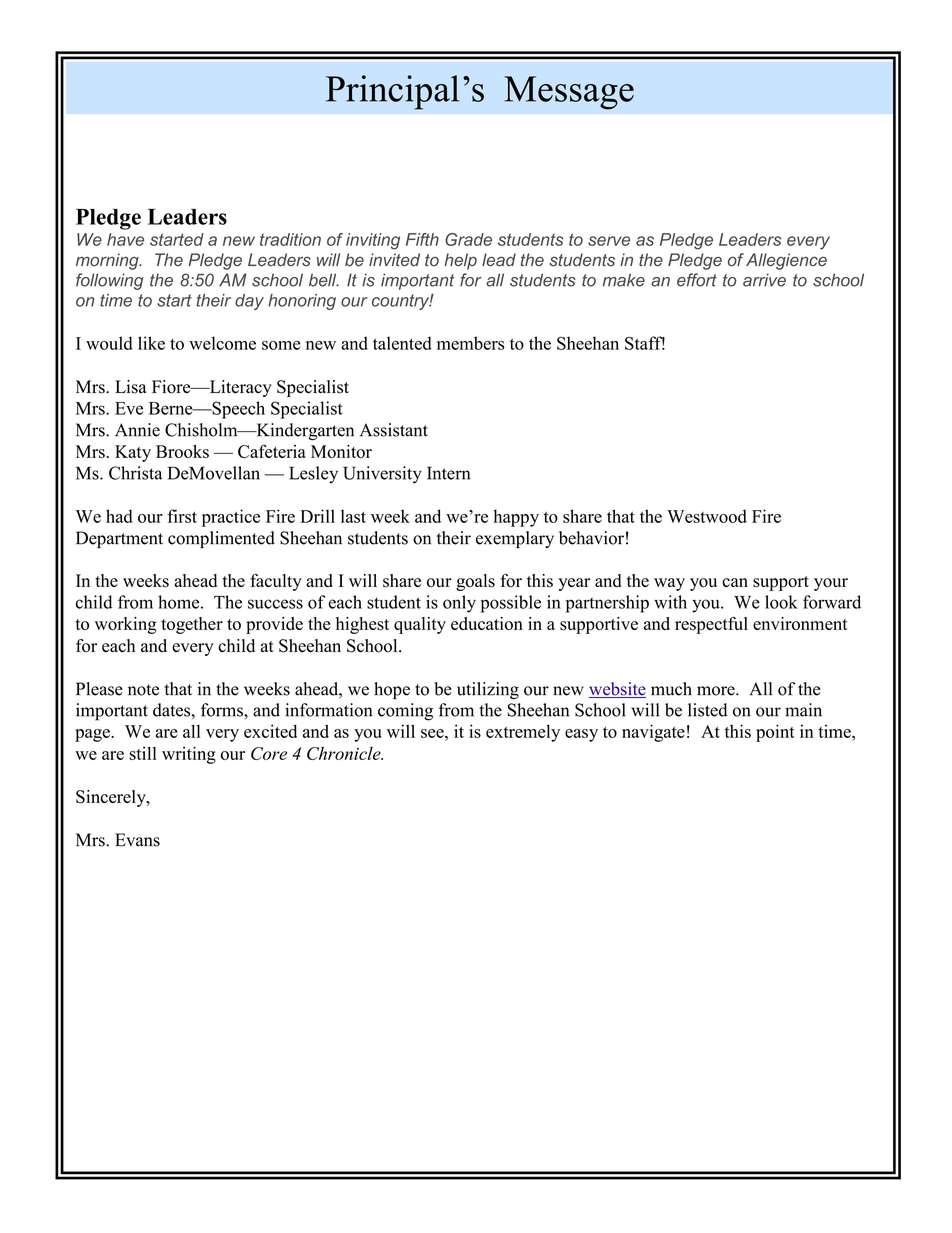 The height and width of the screenshot is (1233, 952). I want to click on Intern, so click(448, 473).
